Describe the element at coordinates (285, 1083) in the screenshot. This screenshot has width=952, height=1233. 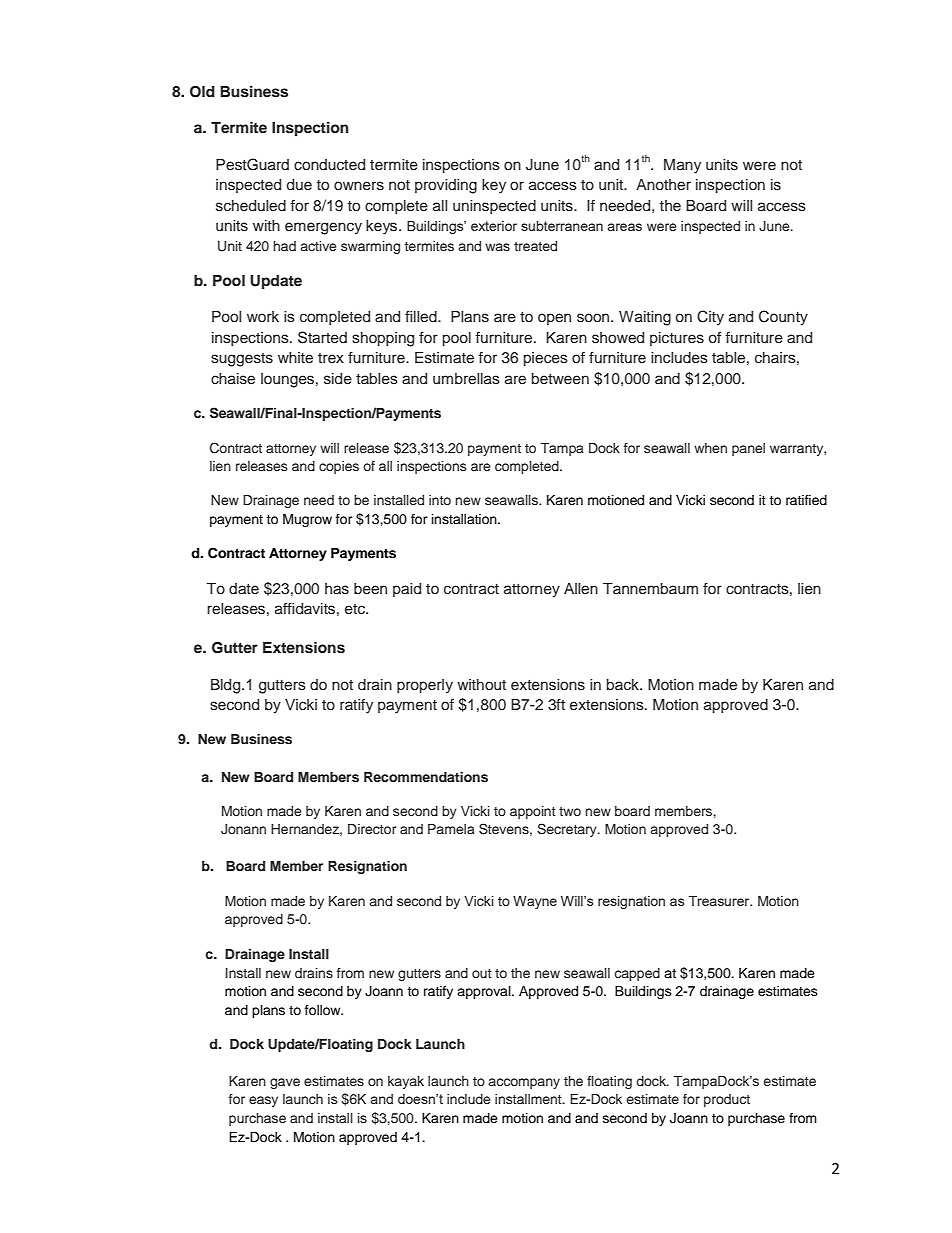
I see `gave` at that location.
